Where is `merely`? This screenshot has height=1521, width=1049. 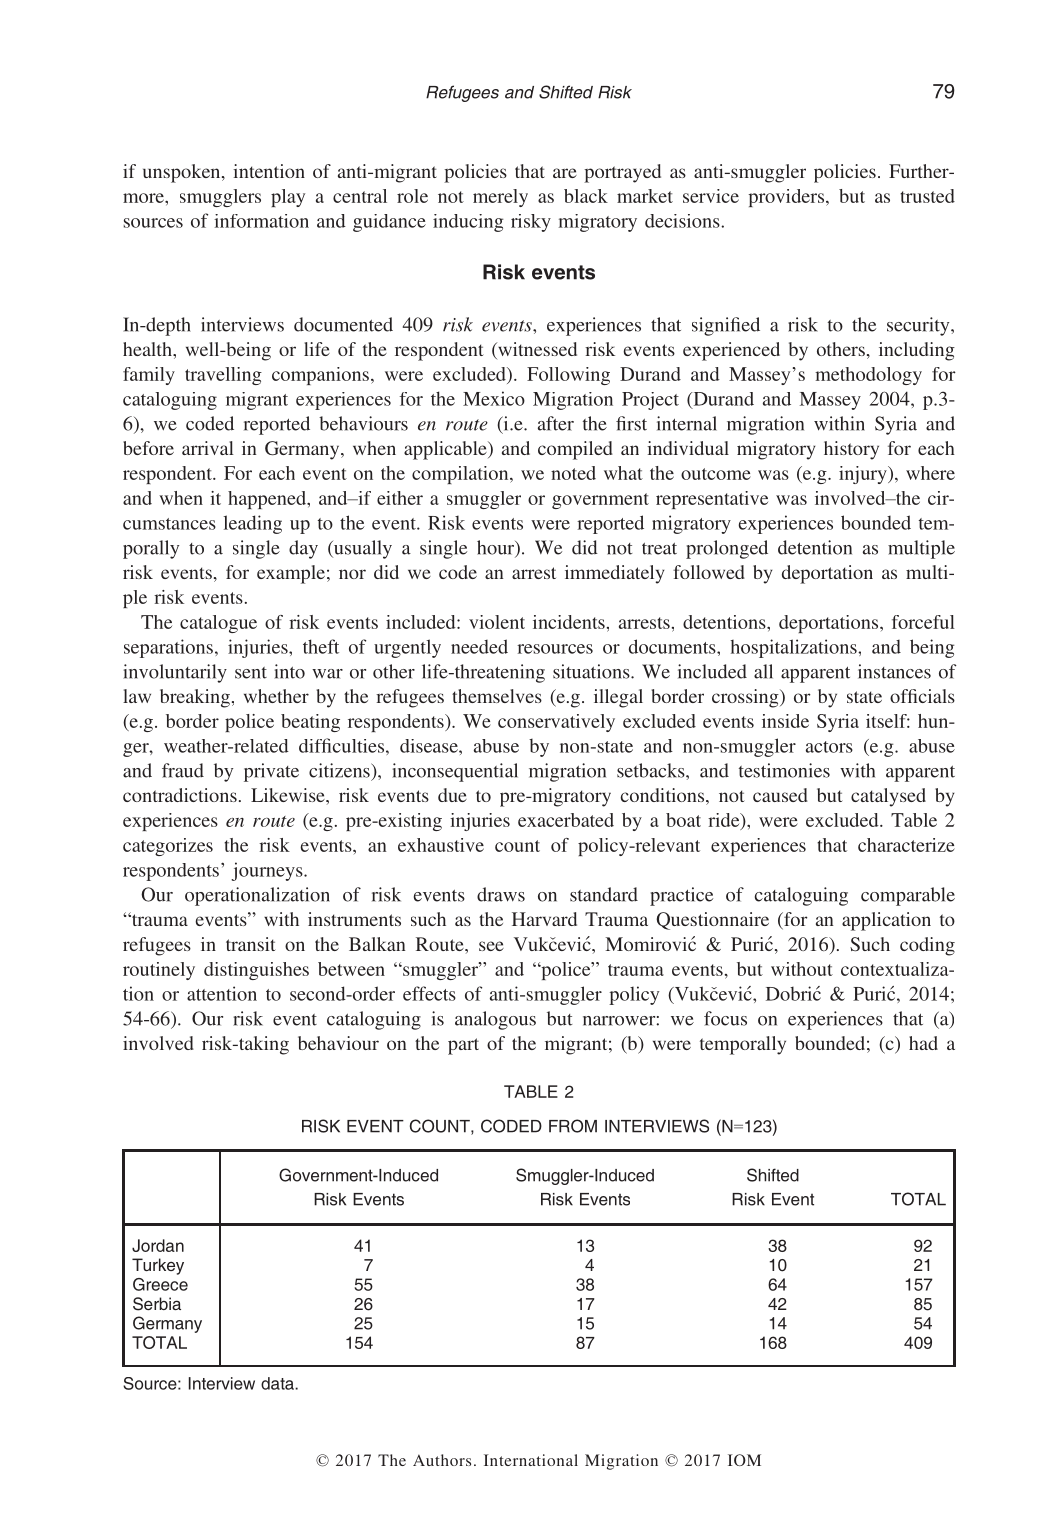 merely is located at coordinates (500, 198).
